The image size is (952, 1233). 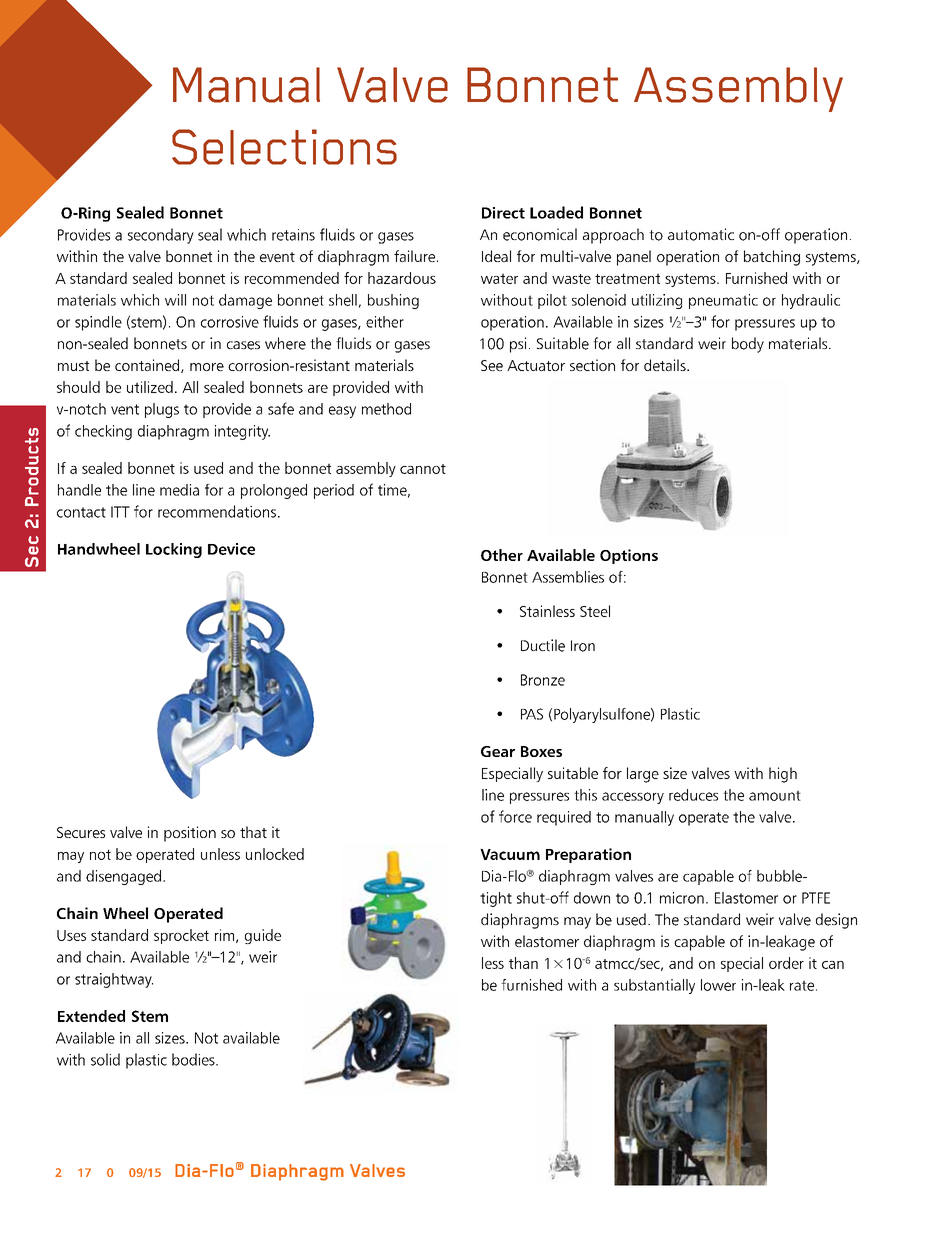 I want to click on amount, so click(x=775, y=795).
